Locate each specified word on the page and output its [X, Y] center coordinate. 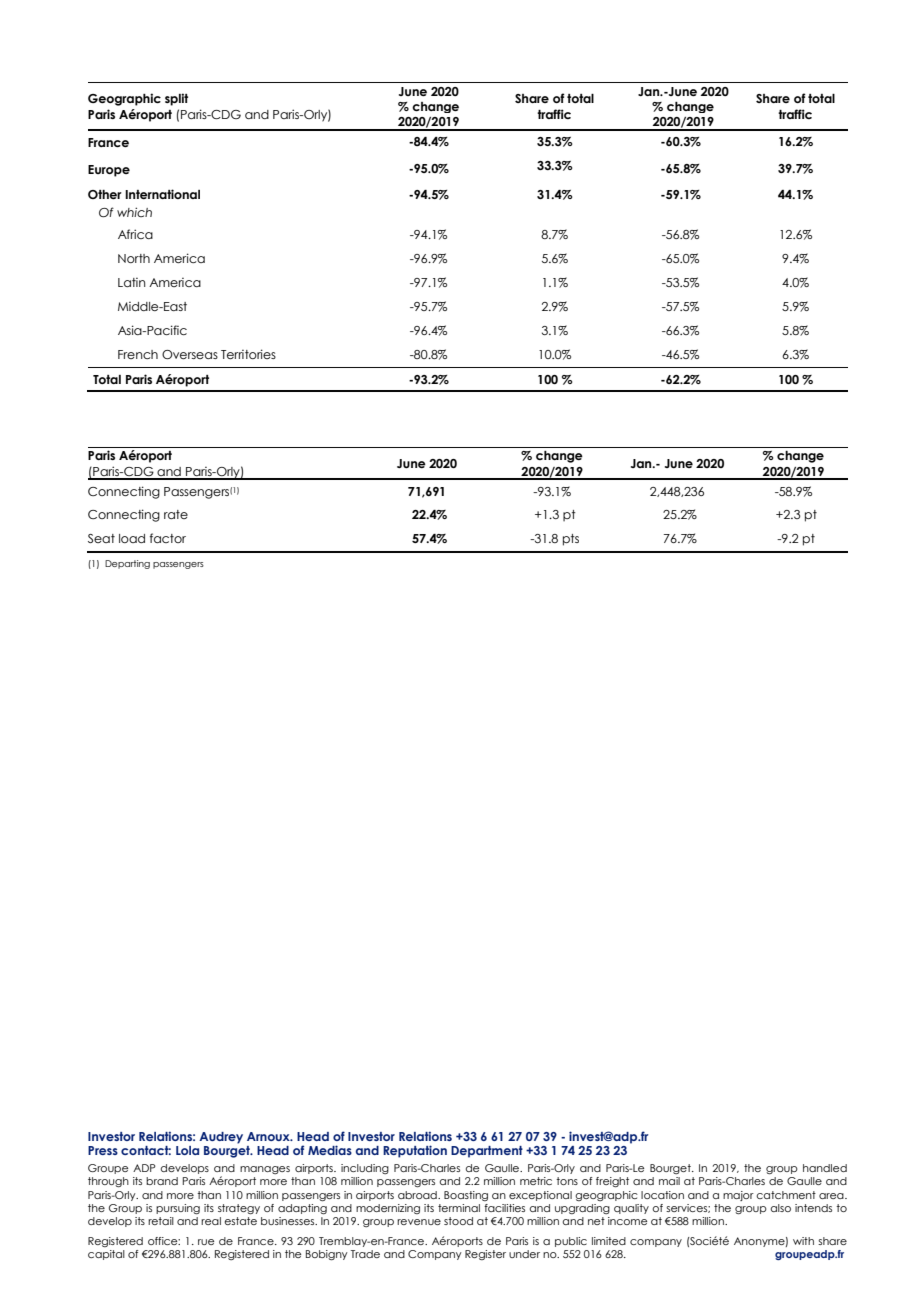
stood [458, 1221]
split [176, 99]
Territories [248, 354]
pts [571, 540]
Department [487, 1152]
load [132, 538]
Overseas [190, 354]
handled [825, 1168]
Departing [127, 564]
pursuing [178, 1209]
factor [168, 538]
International [162, 194]
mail [669, 1181]
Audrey [221, 1138]
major [738, 1196]
